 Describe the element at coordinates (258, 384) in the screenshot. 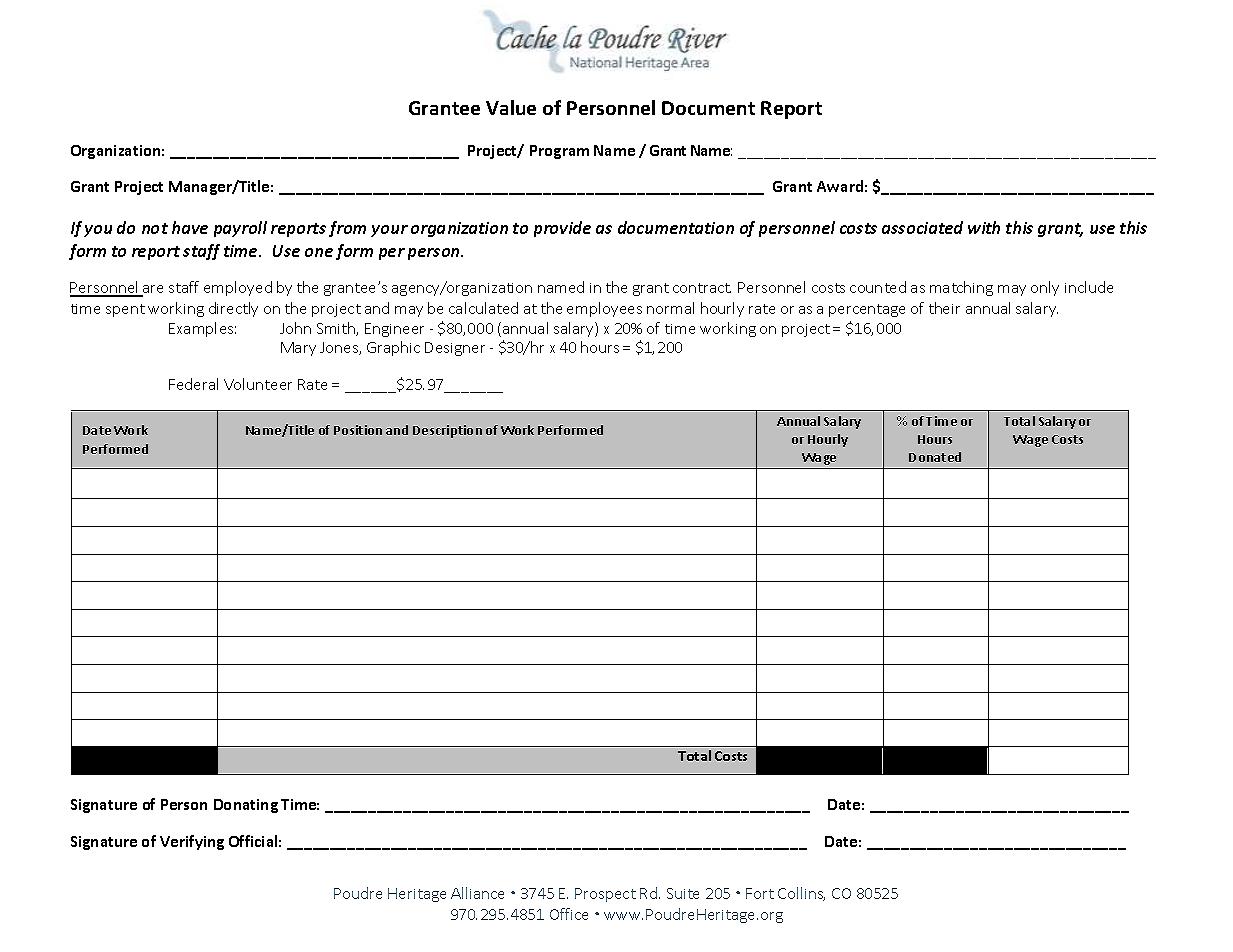

I see `Volunteer` at that location.
